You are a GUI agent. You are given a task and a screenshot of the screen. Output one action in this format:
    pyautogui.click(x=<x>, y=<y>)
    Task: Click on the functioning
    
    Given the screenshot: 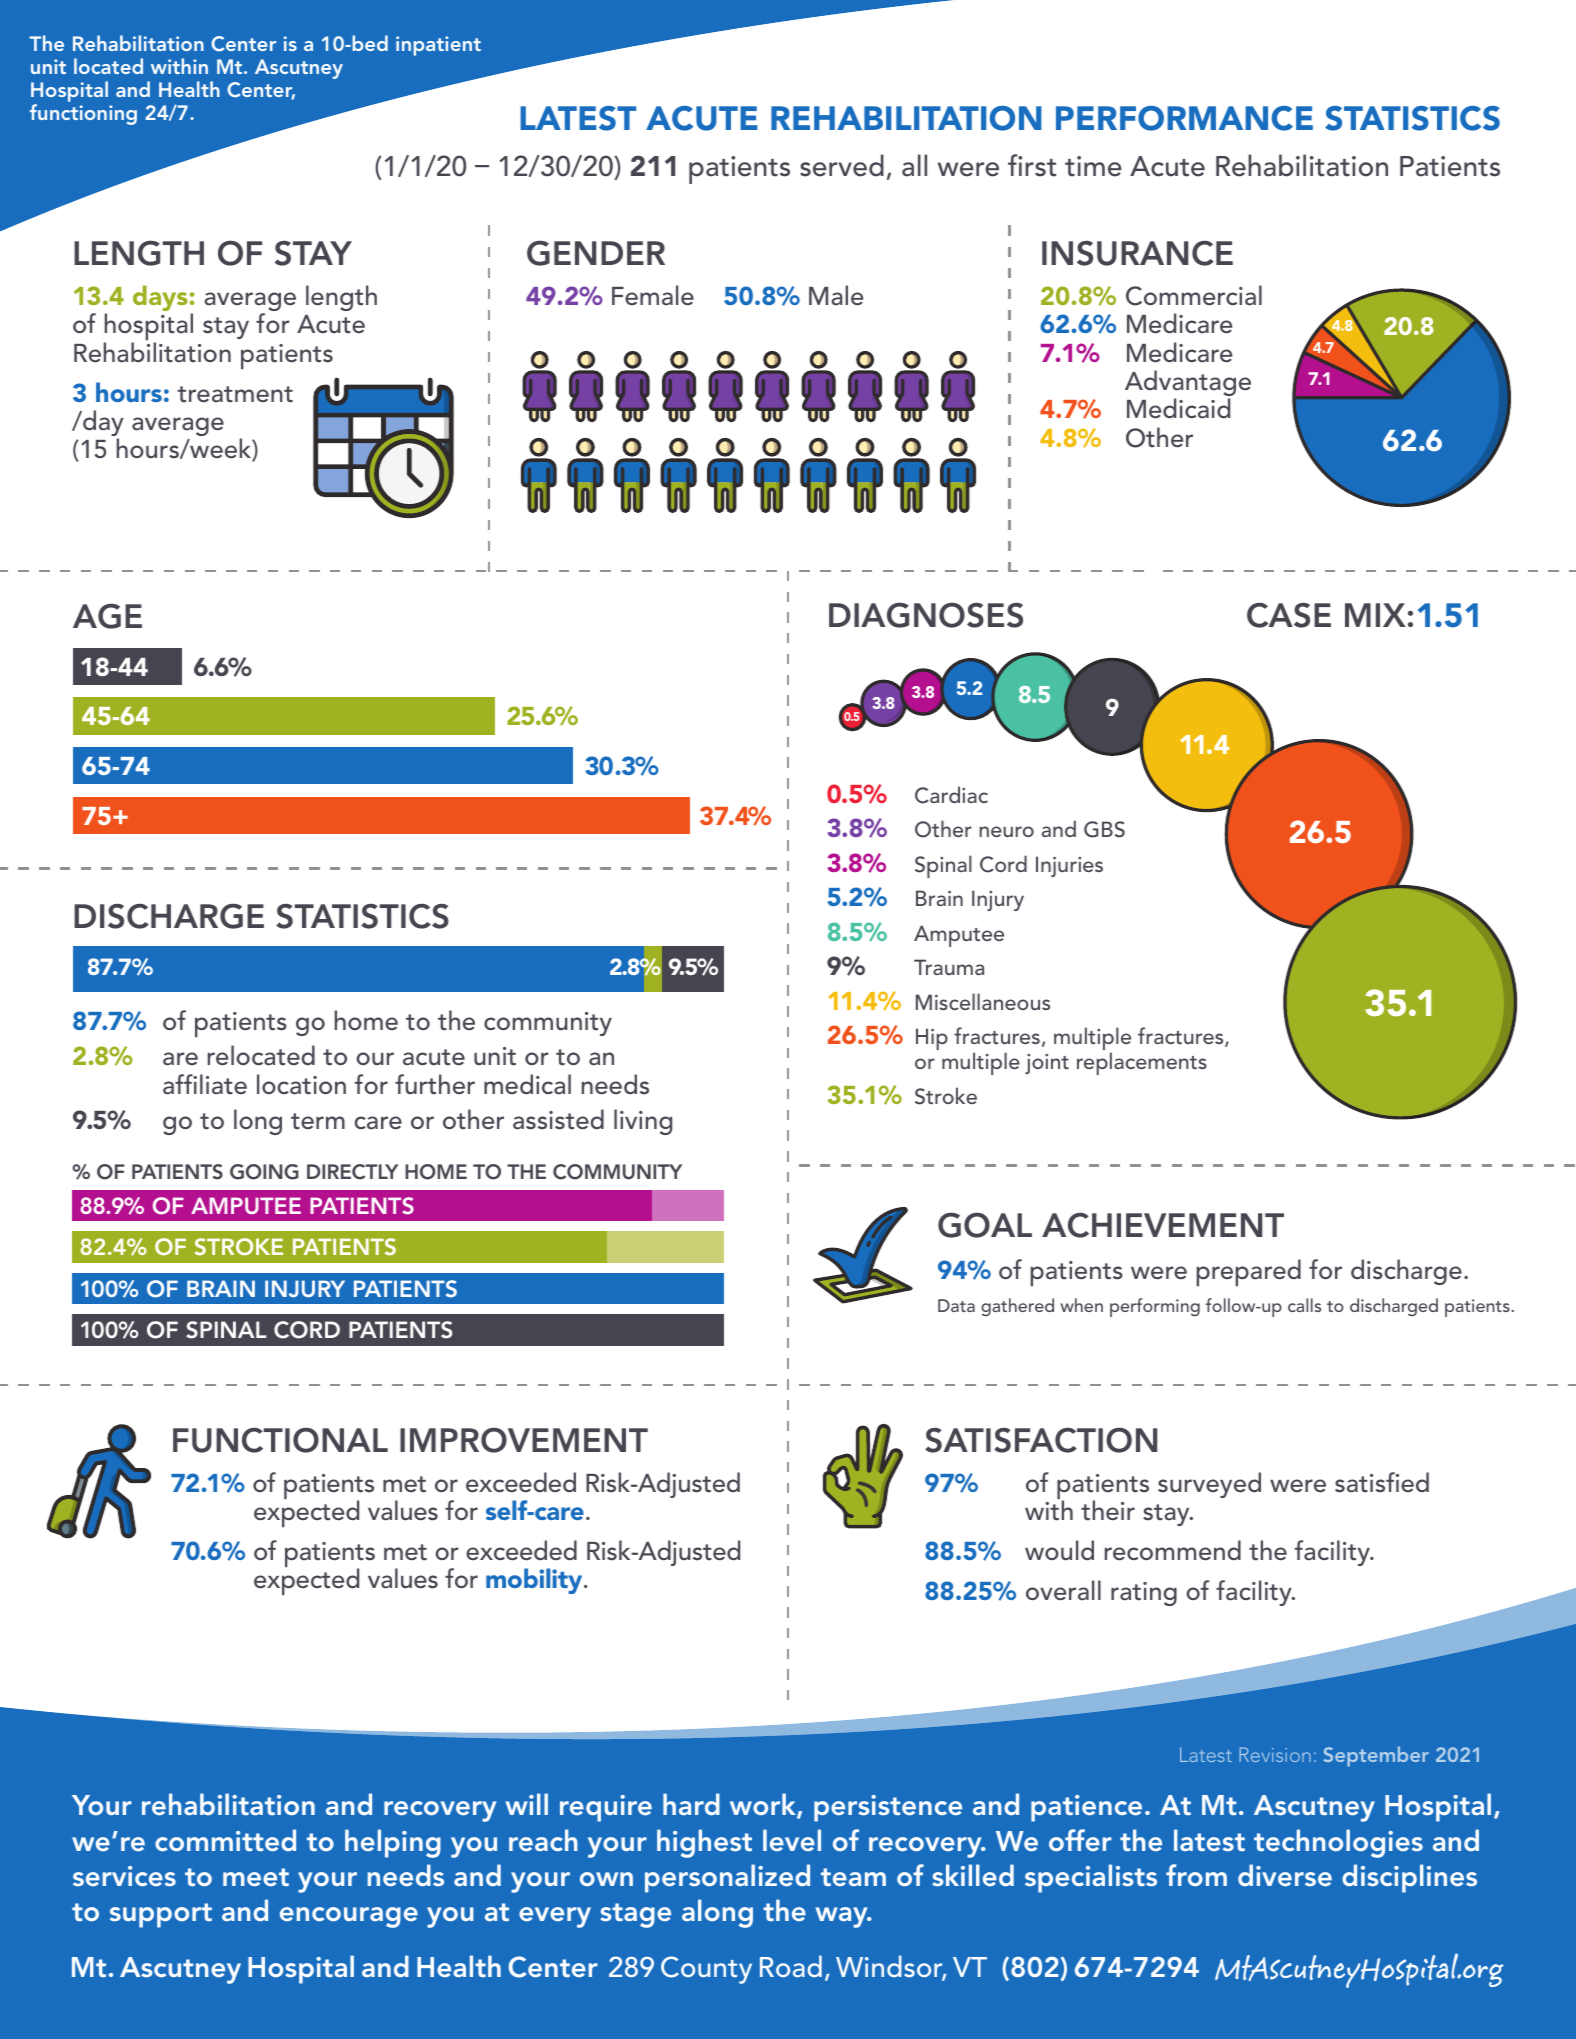 What is the action you would take?
    pyautogui.click(x=83, y=114)
